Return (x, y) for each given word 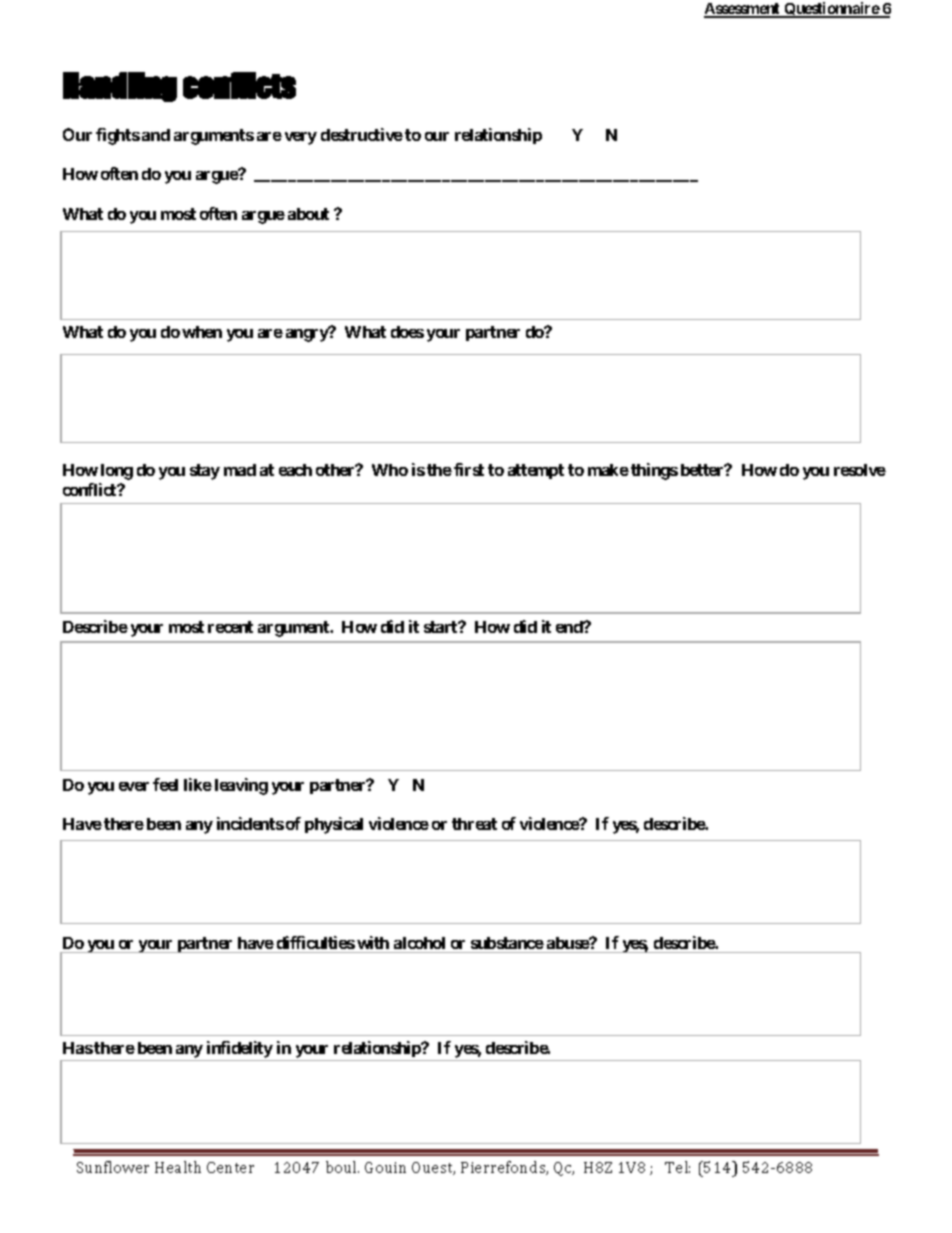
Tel (677, 1167)
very (301, 138)
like (198, 784)
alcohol (419, 943)
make (608, 470)
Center (230, 1167)
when (202, 332)
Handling (120, 87)
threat (474, 824)
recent (230, 627)
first (469, 469)
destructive (362, 134)
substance (507, 943)
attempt (536, 471)
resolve (860, 470)
